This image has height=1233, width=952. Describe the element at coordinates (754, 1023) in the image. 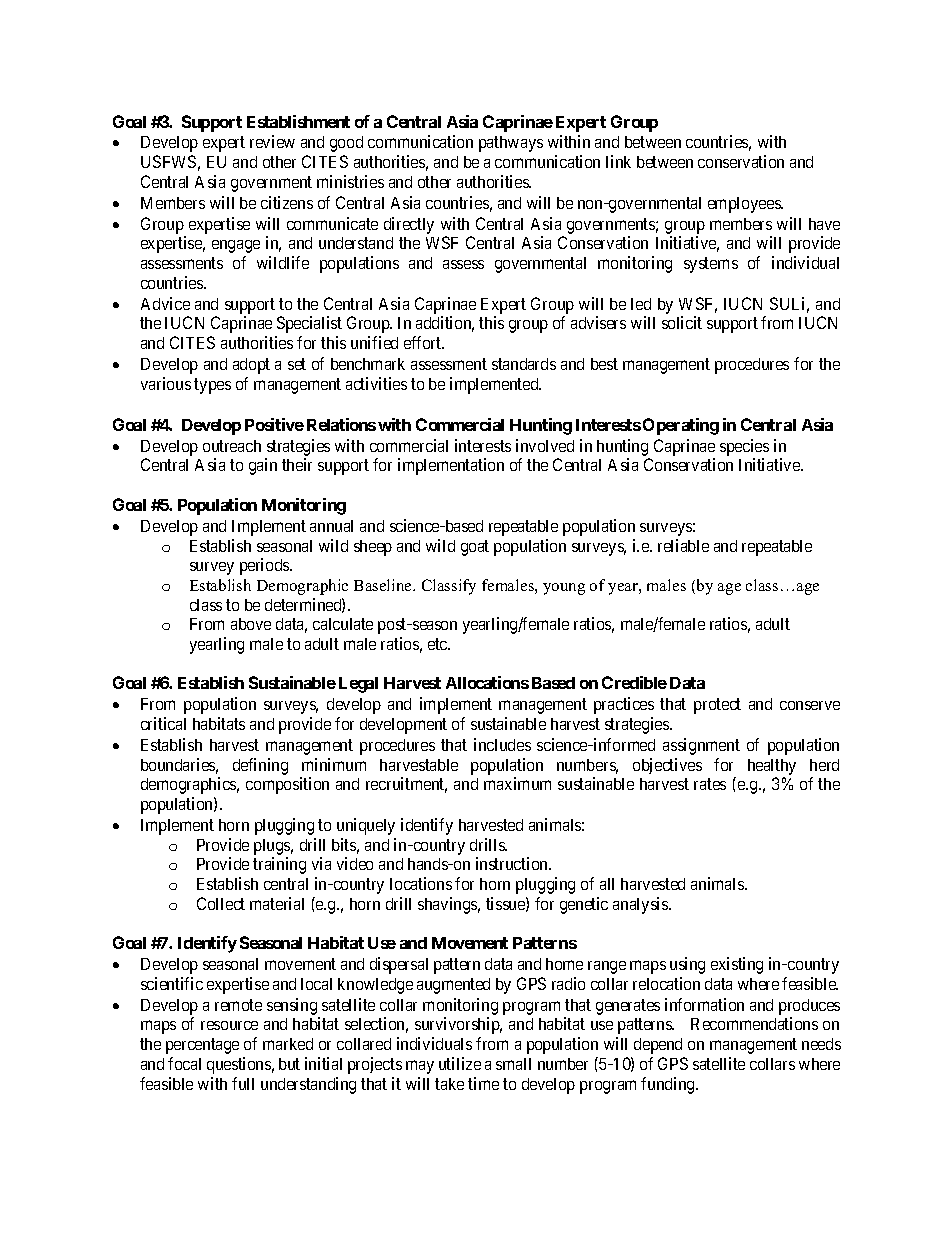

I see `Recommendations` at that location.
